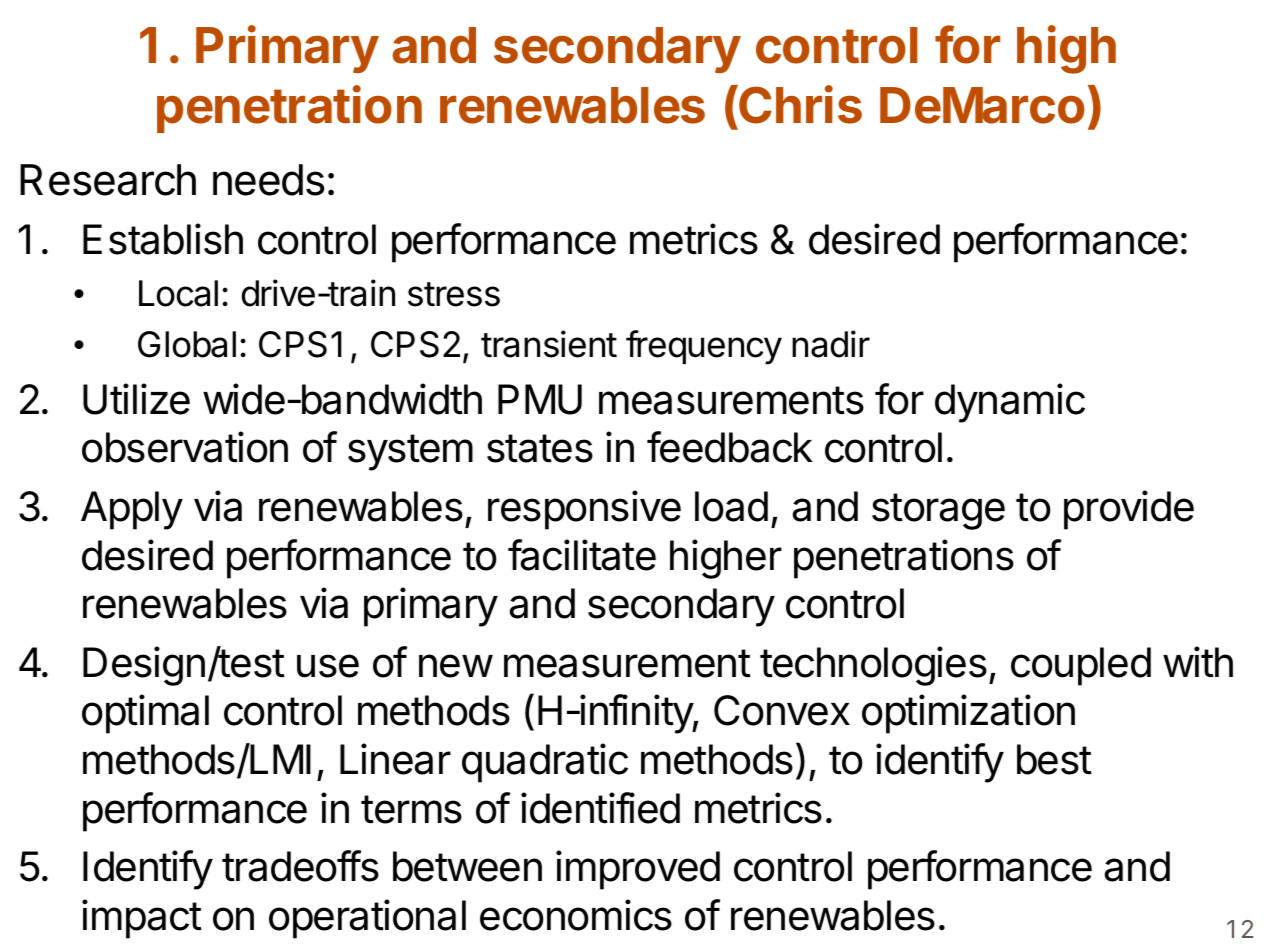 Image resolution: width=1270 pixels, height=952 pixels. I want to click on improved, so click(638, 870).
